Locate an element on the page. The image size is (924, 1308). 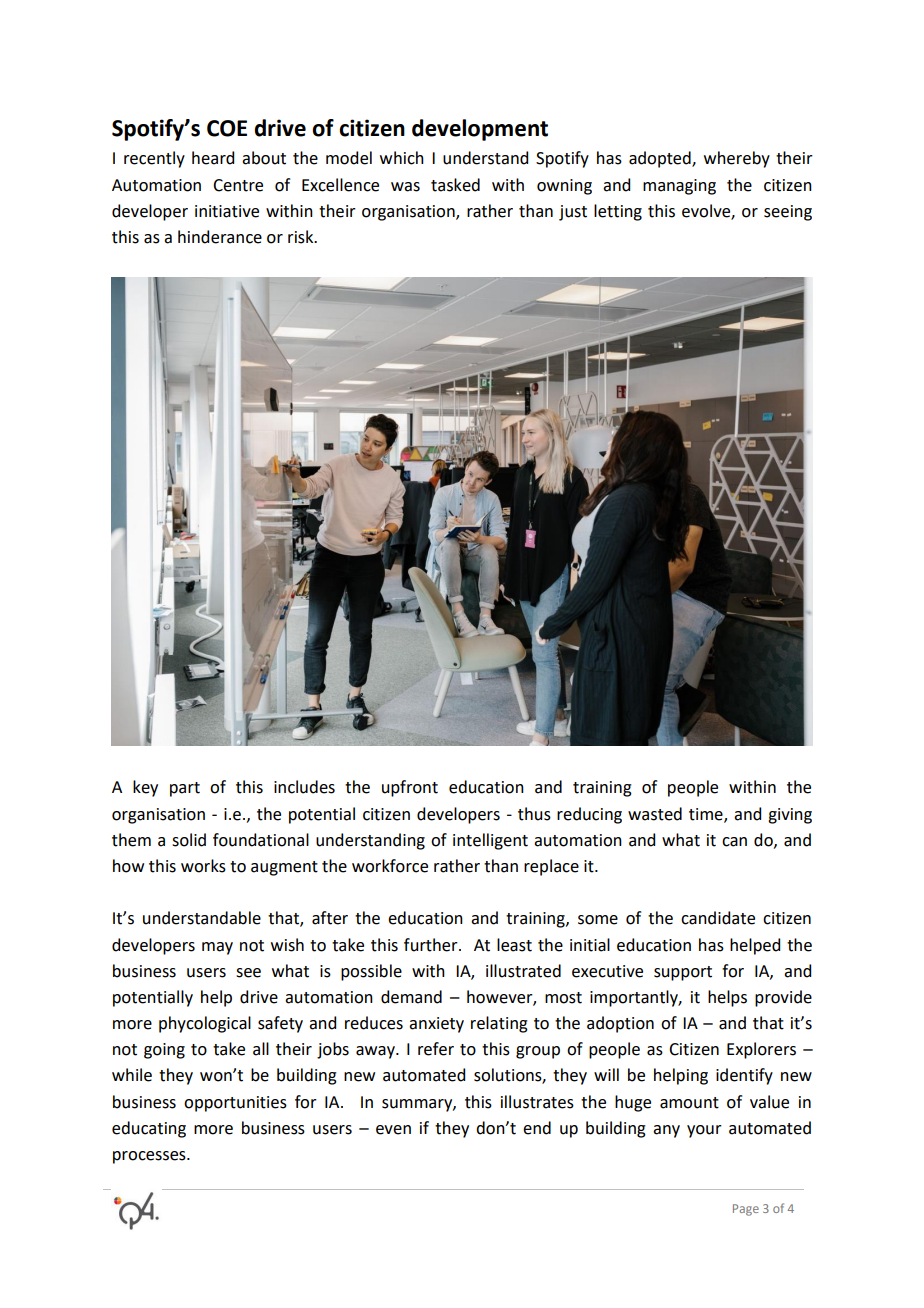
seeing is located at coordinates (788, 213).
